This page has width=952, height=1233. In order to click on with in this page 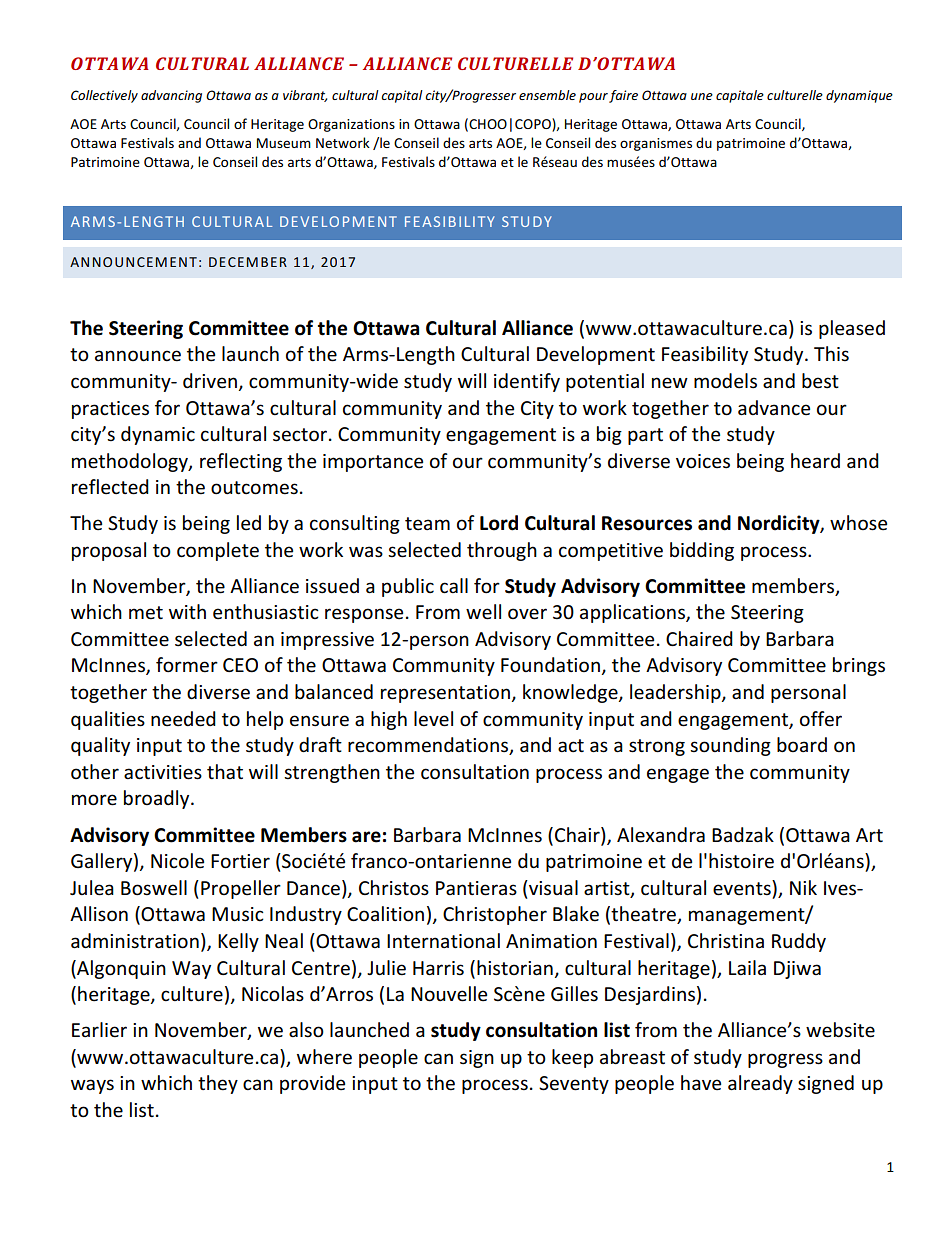, I will do `click(187, 611)`.
